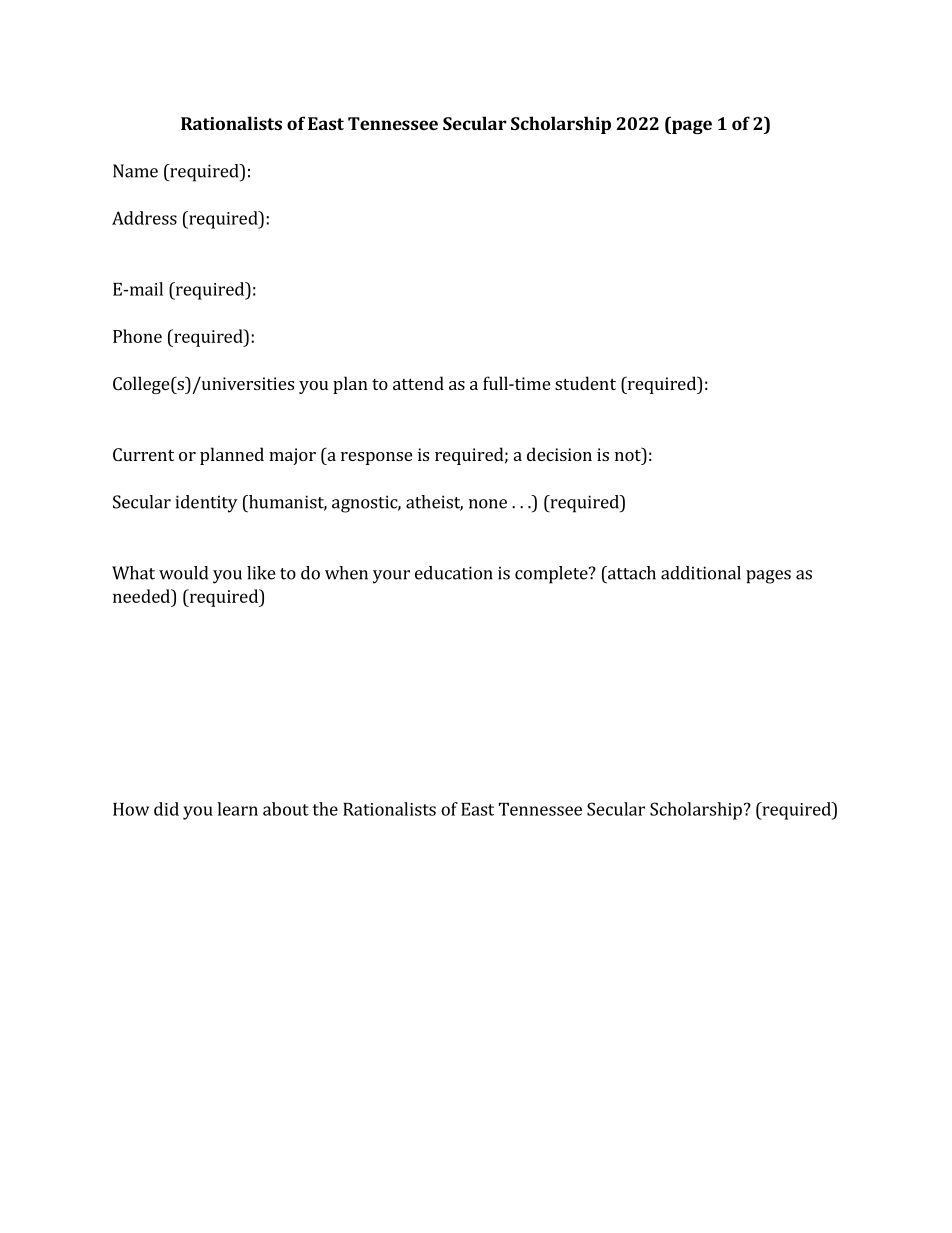  I want to click on did, so click(166, 809).
